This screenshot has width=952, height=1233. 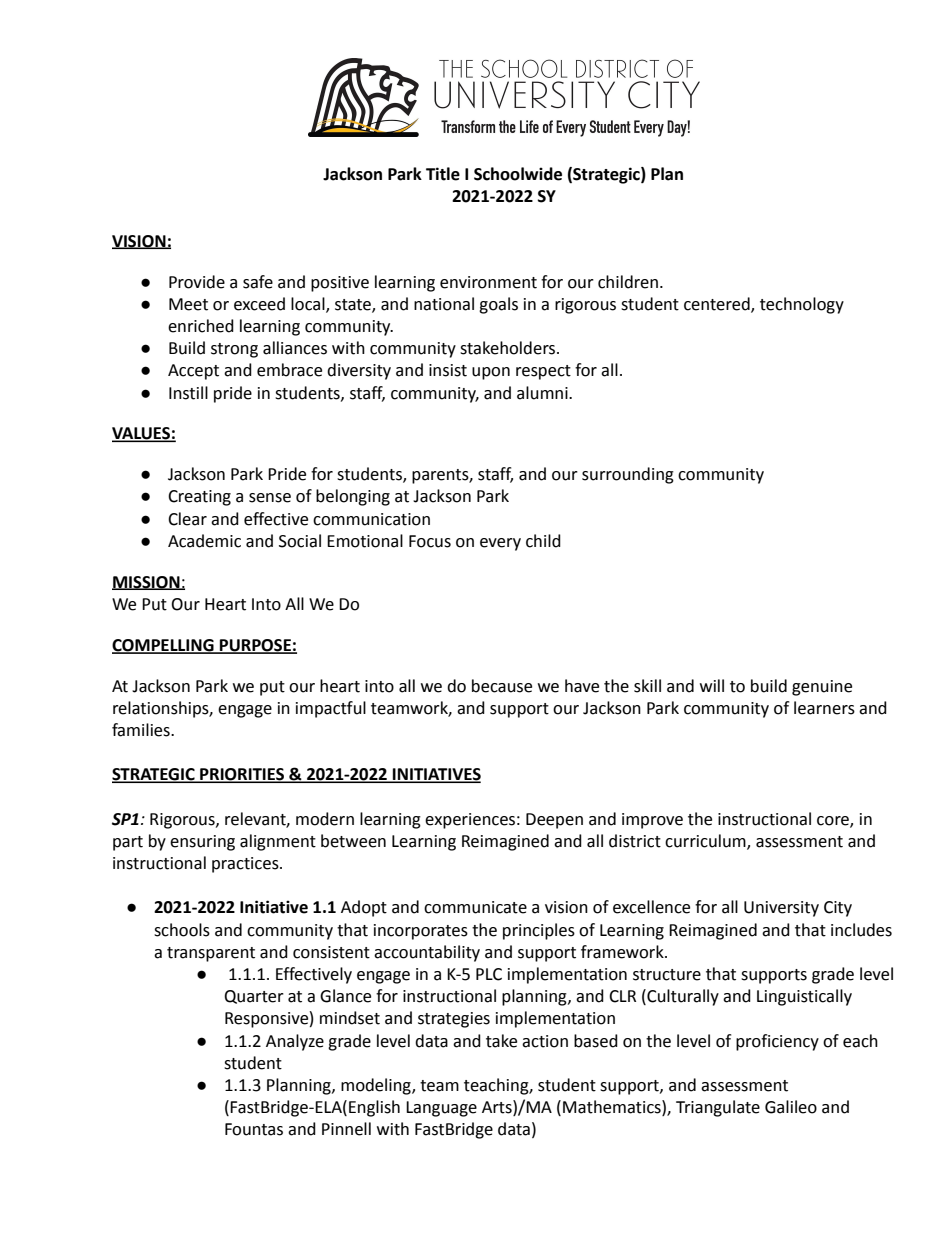 I want to click on Provide, so click(x=197, y=282).
